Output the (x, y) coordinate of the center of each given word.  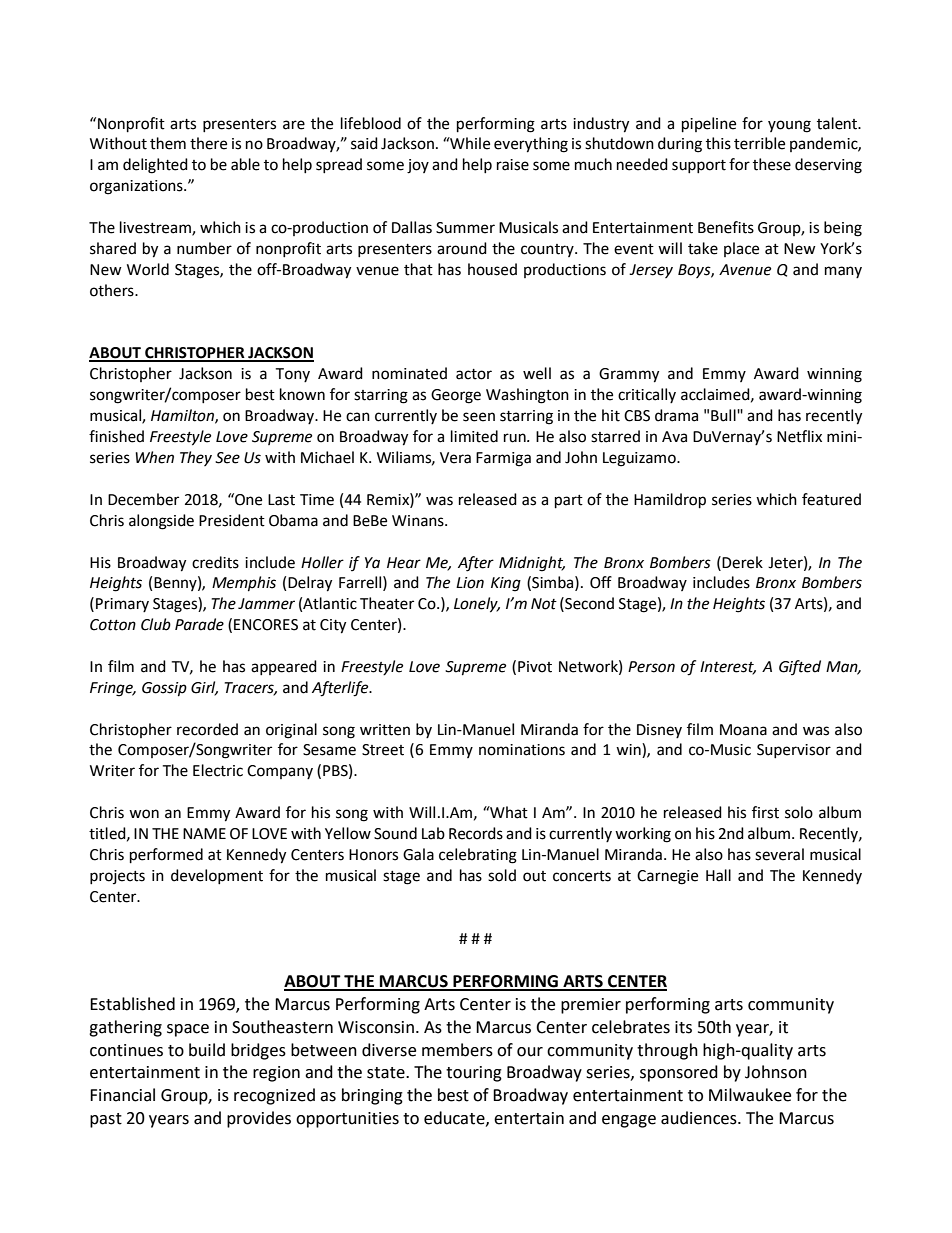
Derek (742, 562)
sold (502, 875)
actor (474, 374)
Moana (743, 730)
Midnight (532, 564)
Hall (718, 875)
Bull (724, 415)
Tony (292, 375)
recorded (207, 729)
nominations (522, 750)
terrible (759, 143)
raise (513, 165)
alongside (161, 522)
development (217, 876)
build (207, 1050)
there (208, 143)
